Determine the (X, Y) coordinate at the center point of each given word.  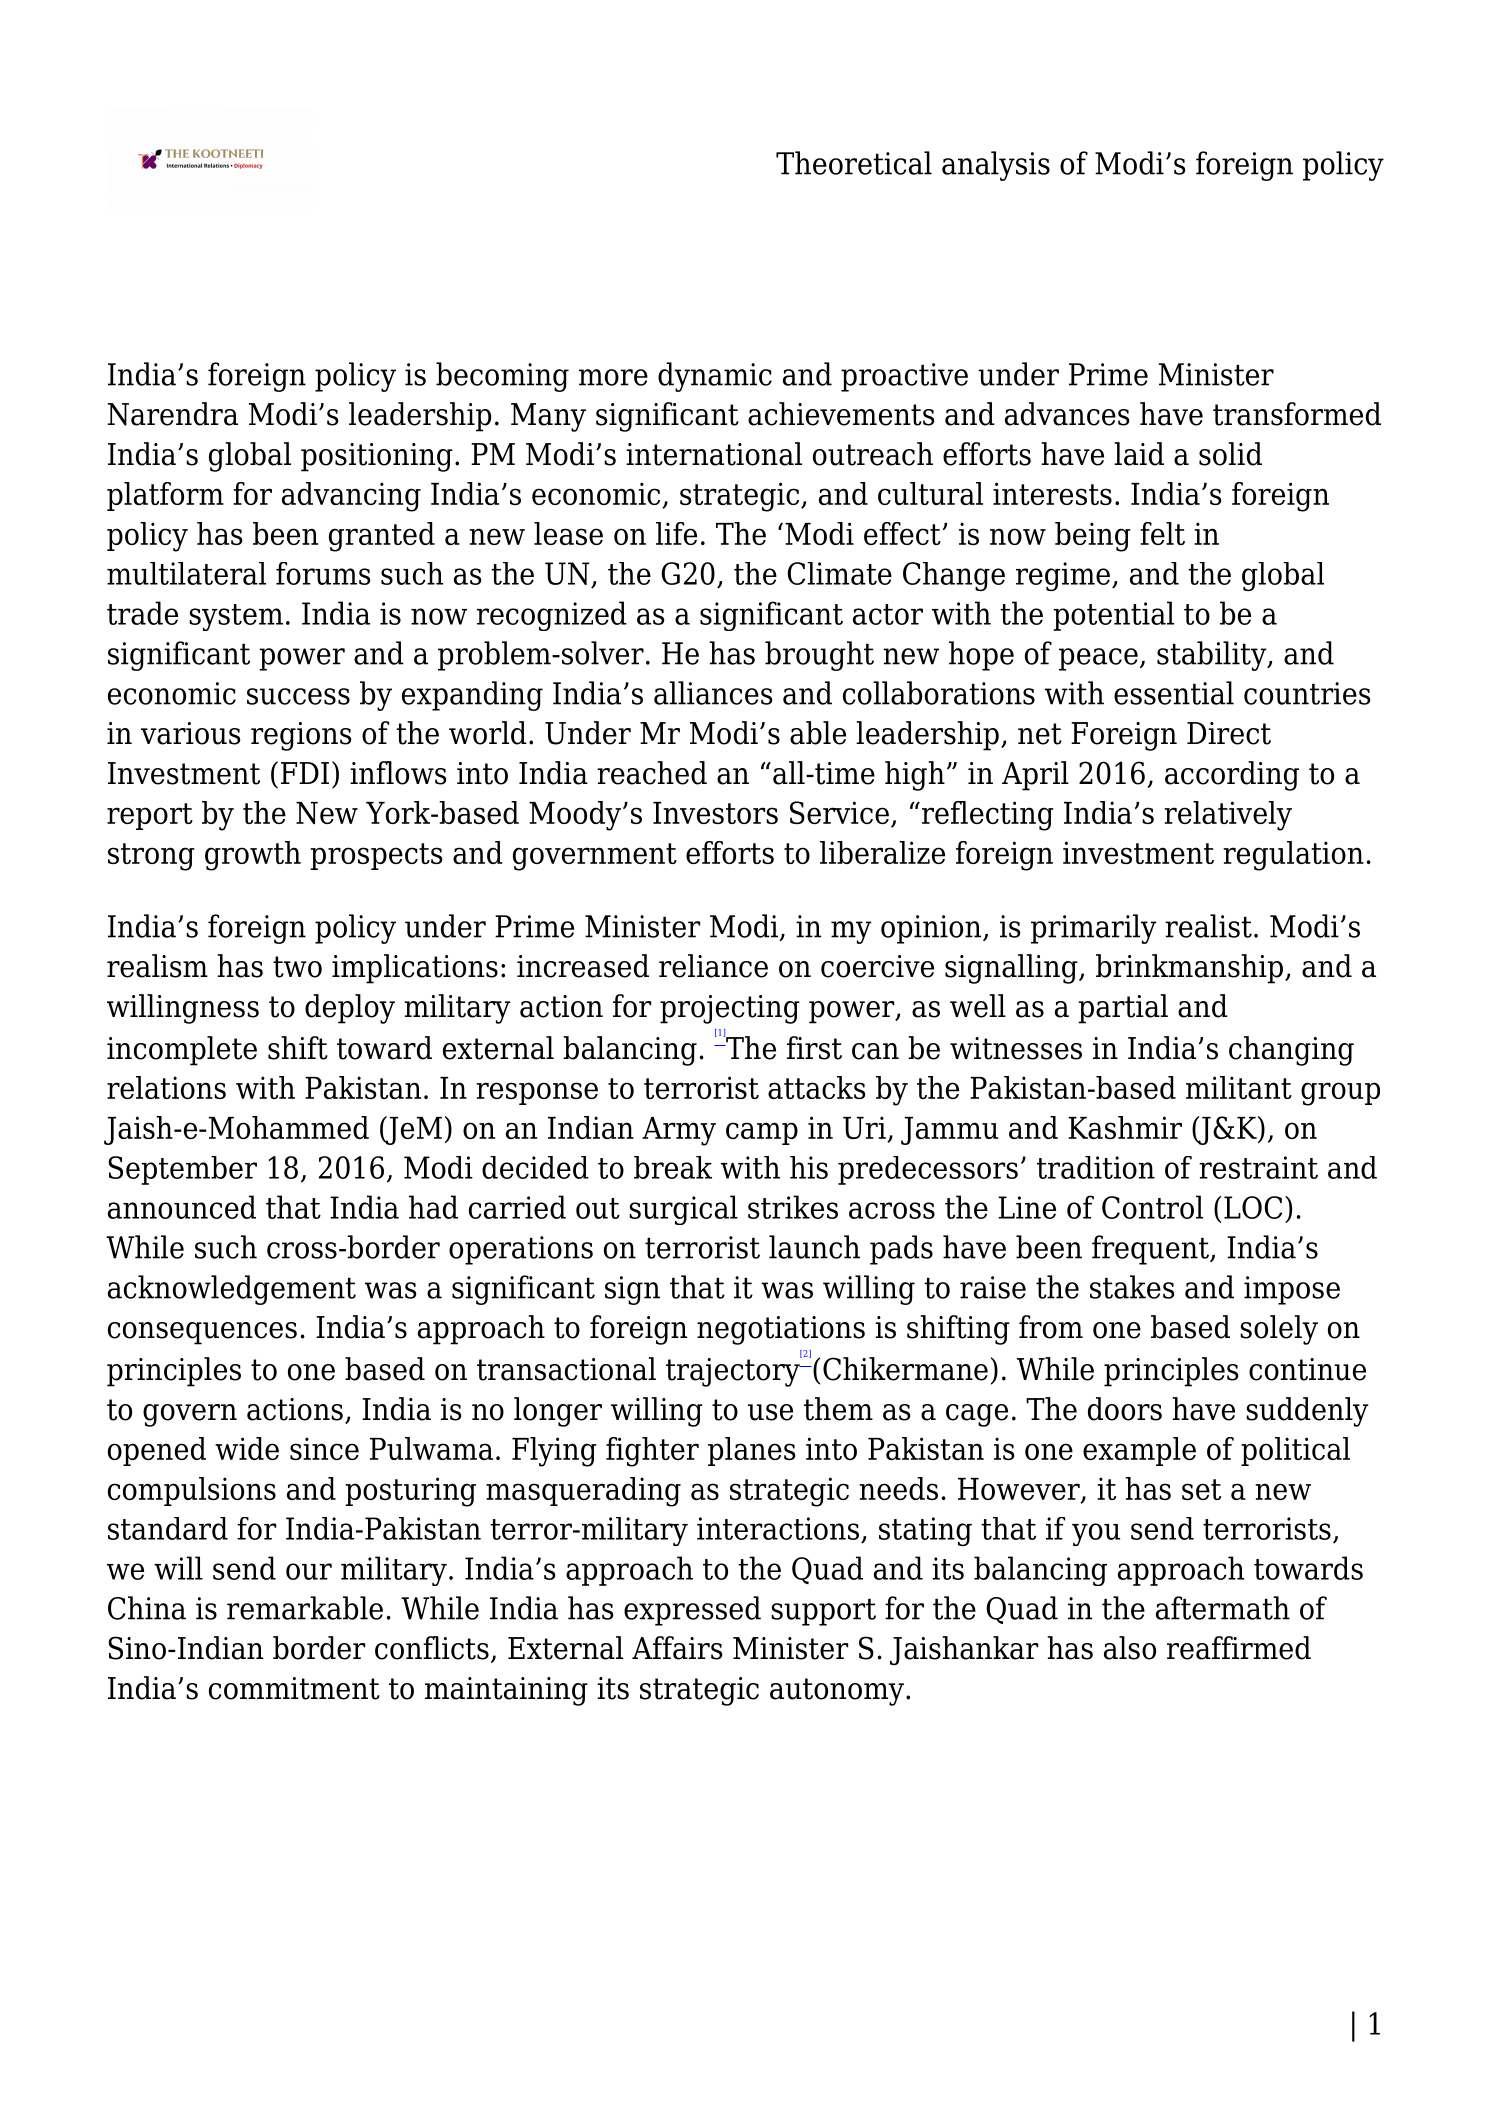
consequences (202, 1333)
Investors (715, 813)
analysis (996, 166)
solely (1279, 1330)
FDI (305, 773)
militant (1239, 1087)
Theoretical (854, 163)
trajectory (734, 1371)
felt (1162, 533)
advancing (351, 497)
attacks (817, 1087)
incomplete (182, 1051)
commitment (294, 1688)
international (714, 454)
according (1232, 776)
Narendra (173, 414)
